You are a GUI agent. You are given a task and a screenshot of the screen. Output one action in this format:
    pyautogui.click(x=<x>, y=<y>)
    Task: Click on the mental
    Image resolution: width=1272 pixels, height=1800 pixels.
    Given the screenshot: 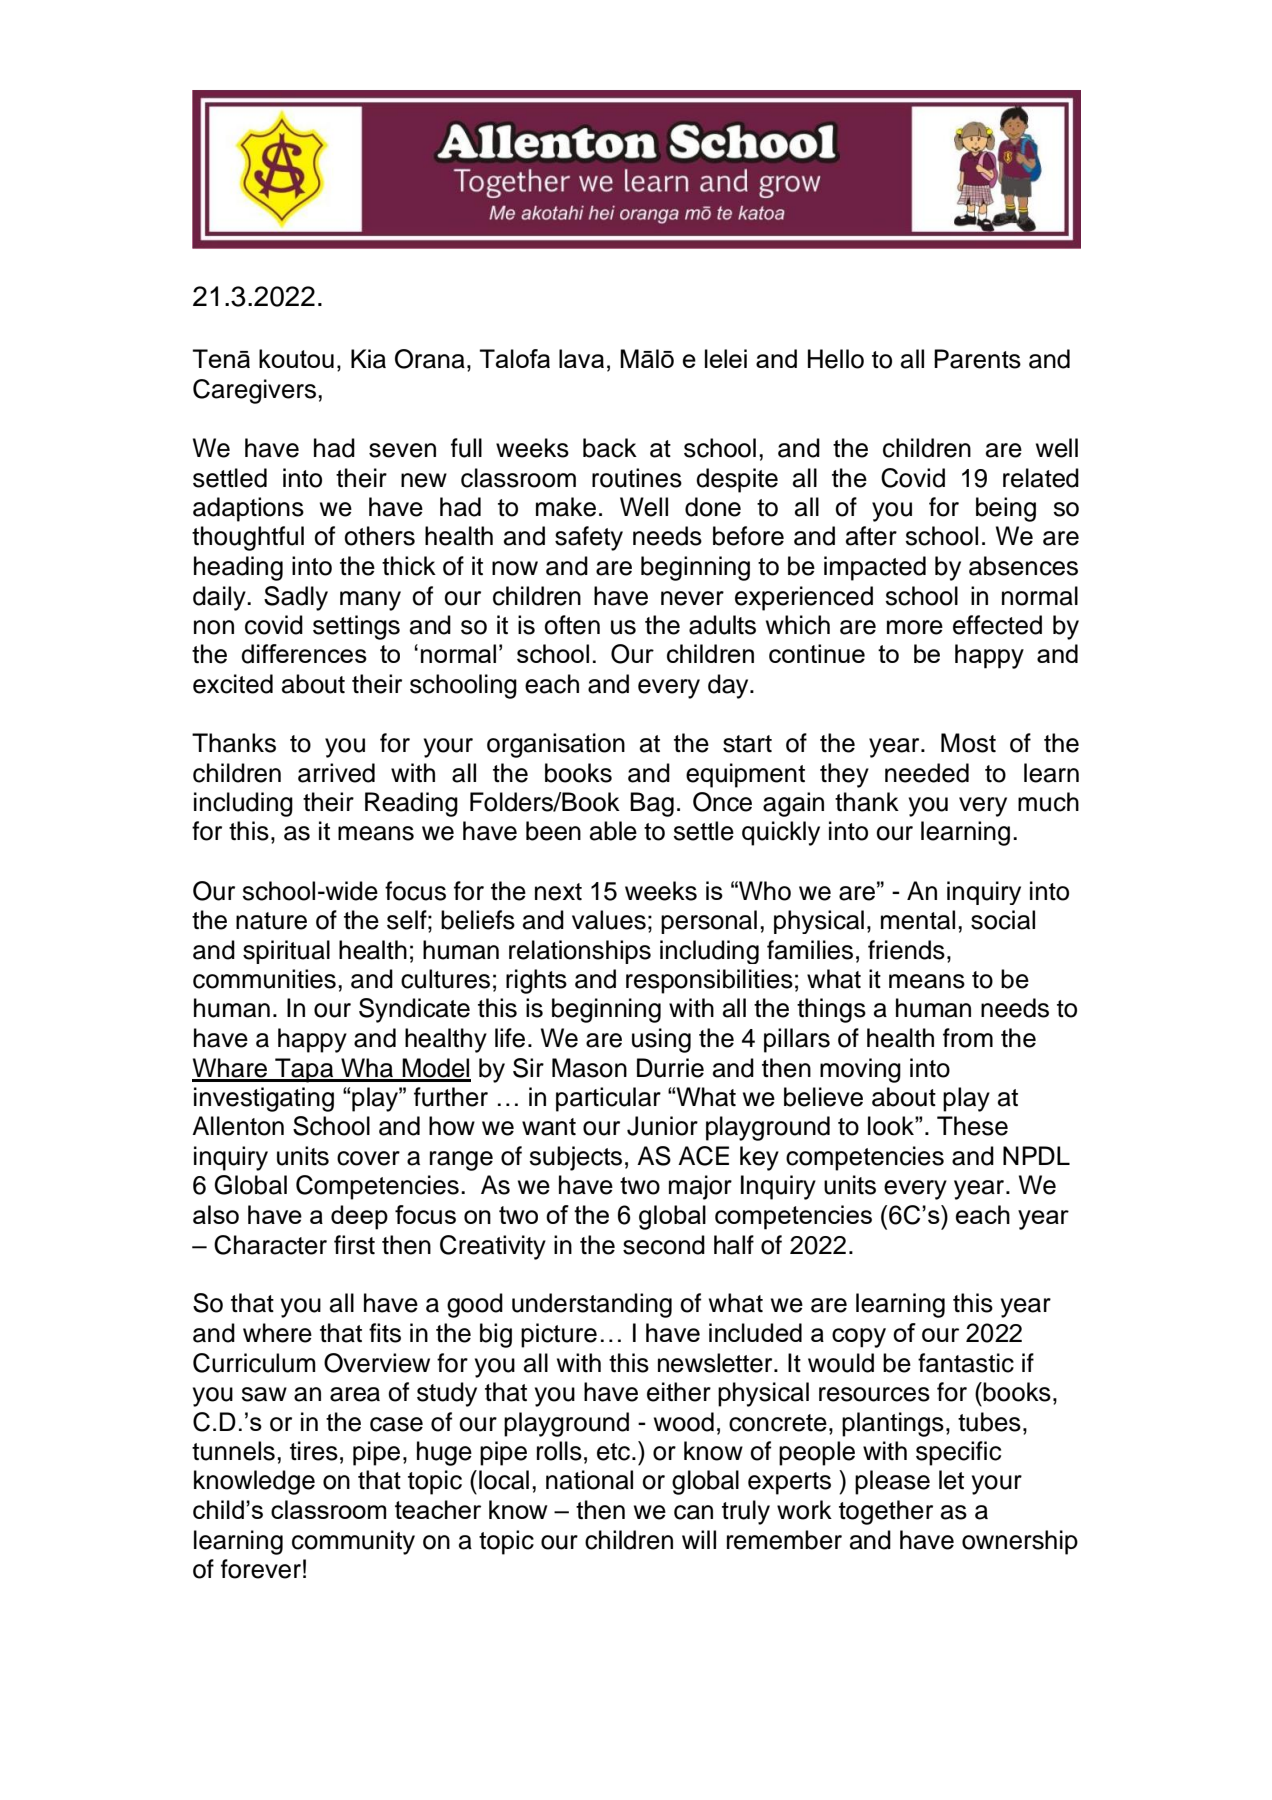 What is the action you would take?
    pyautogui.click(x=918, y=920)
